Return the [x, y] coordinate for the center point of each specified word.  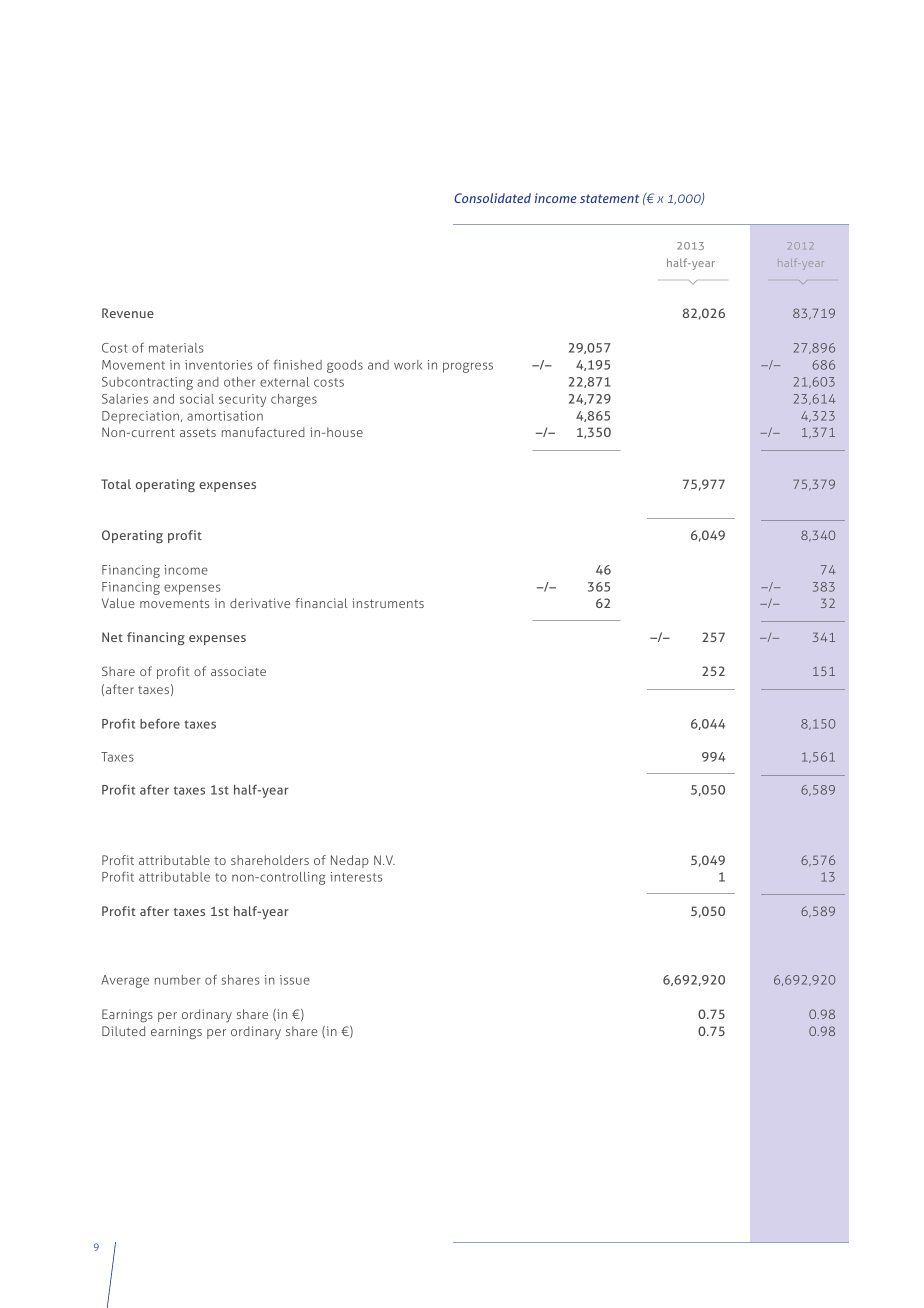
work [408, 365]
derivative [260, 603]
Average [125, 981]
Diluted [123, 1031]
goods [345, 366]
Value [118, 603]
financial [321, 603]
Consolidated [492, 198]
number [178, 980]
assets [198, 432]
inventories [218, 365]
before [160, 723]
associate [238, 671]
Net [112, 637]
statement [609, 198]
